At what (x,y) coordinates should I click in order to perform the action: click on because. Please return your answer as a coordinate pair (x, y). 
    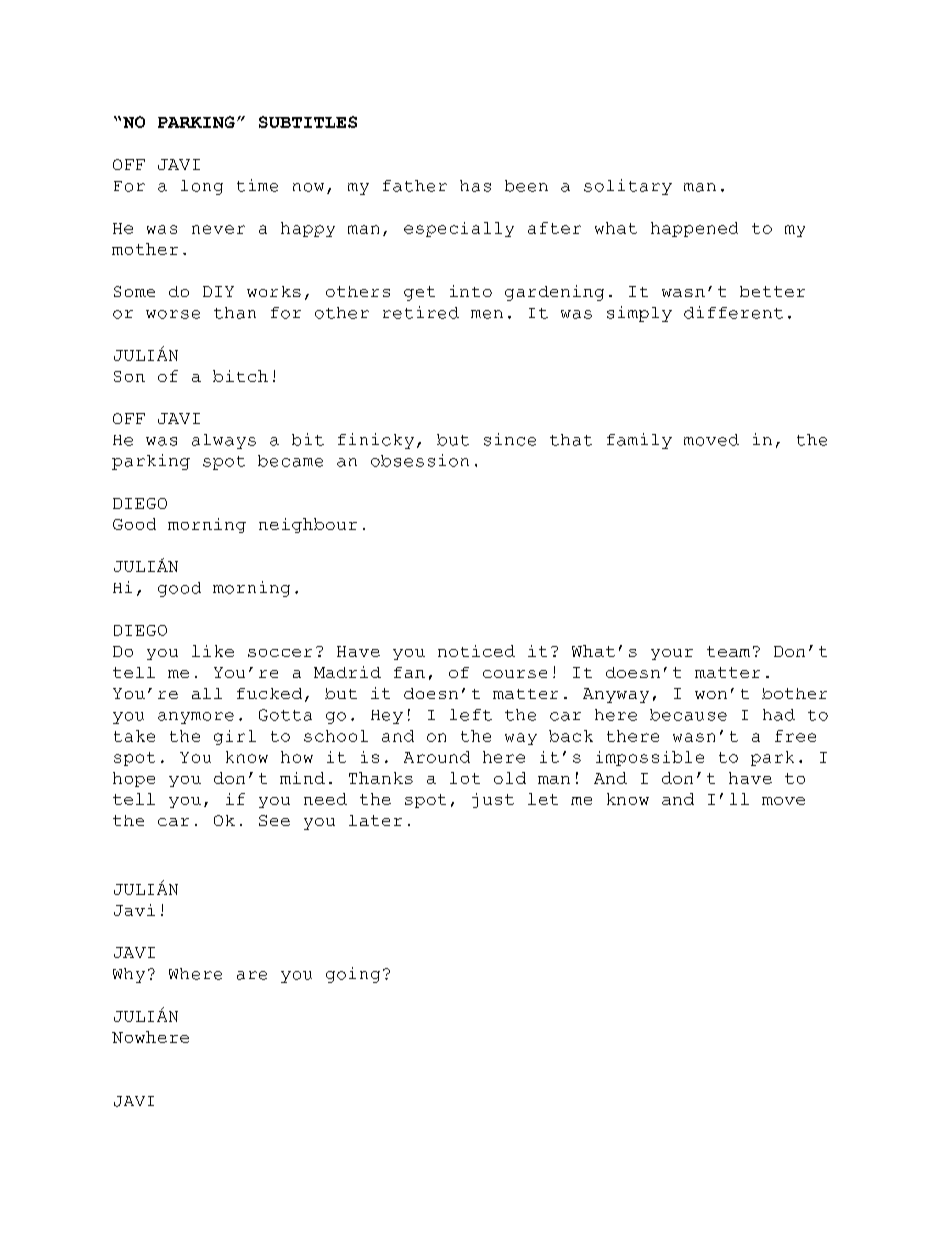
    Looking at the image, I should click on (688, 715).
